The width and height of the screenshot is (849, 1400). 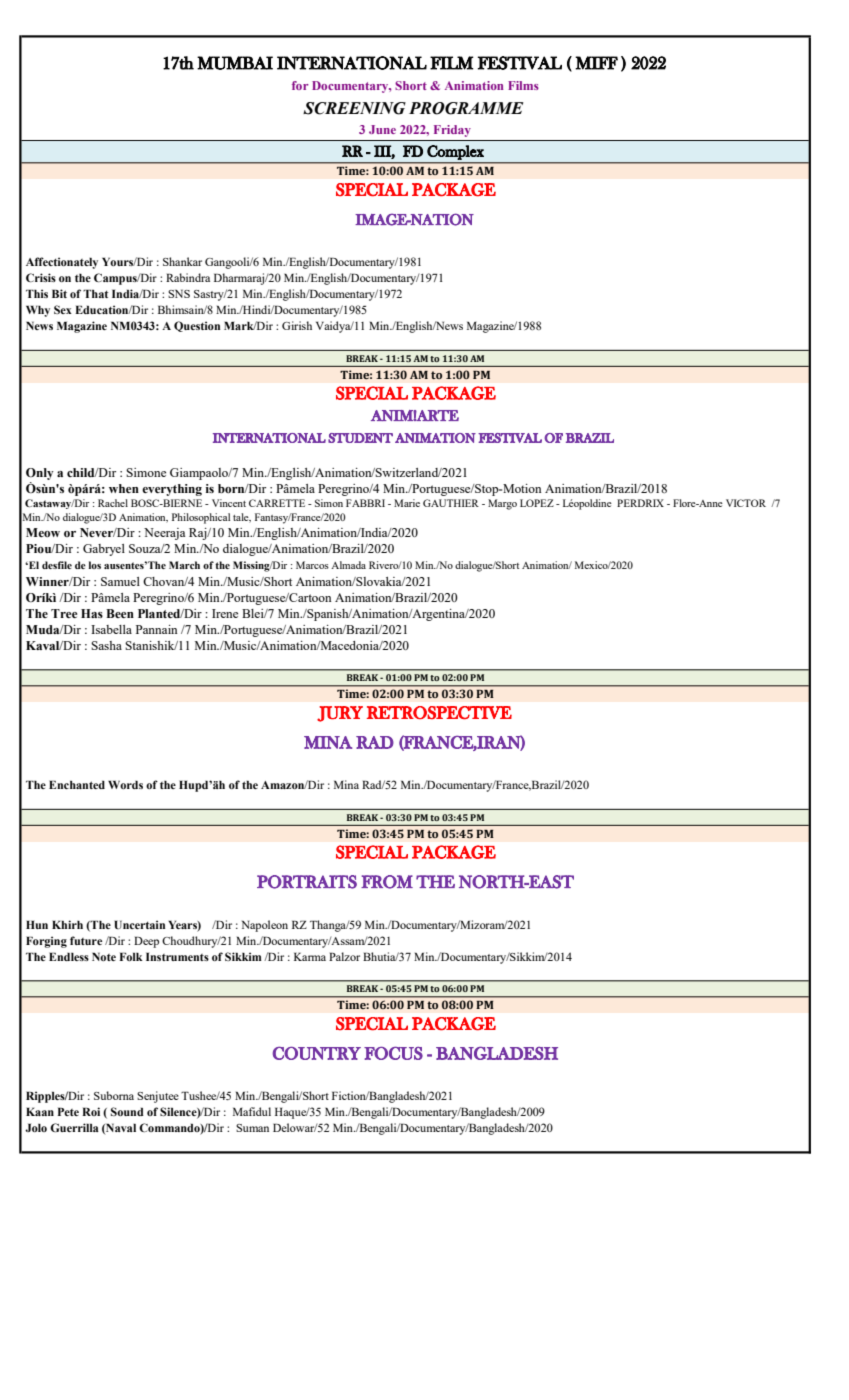 What do you see at coordinates (387, 882) in the screenshot?
I see `FROM` at bounding box center [387, 882].
